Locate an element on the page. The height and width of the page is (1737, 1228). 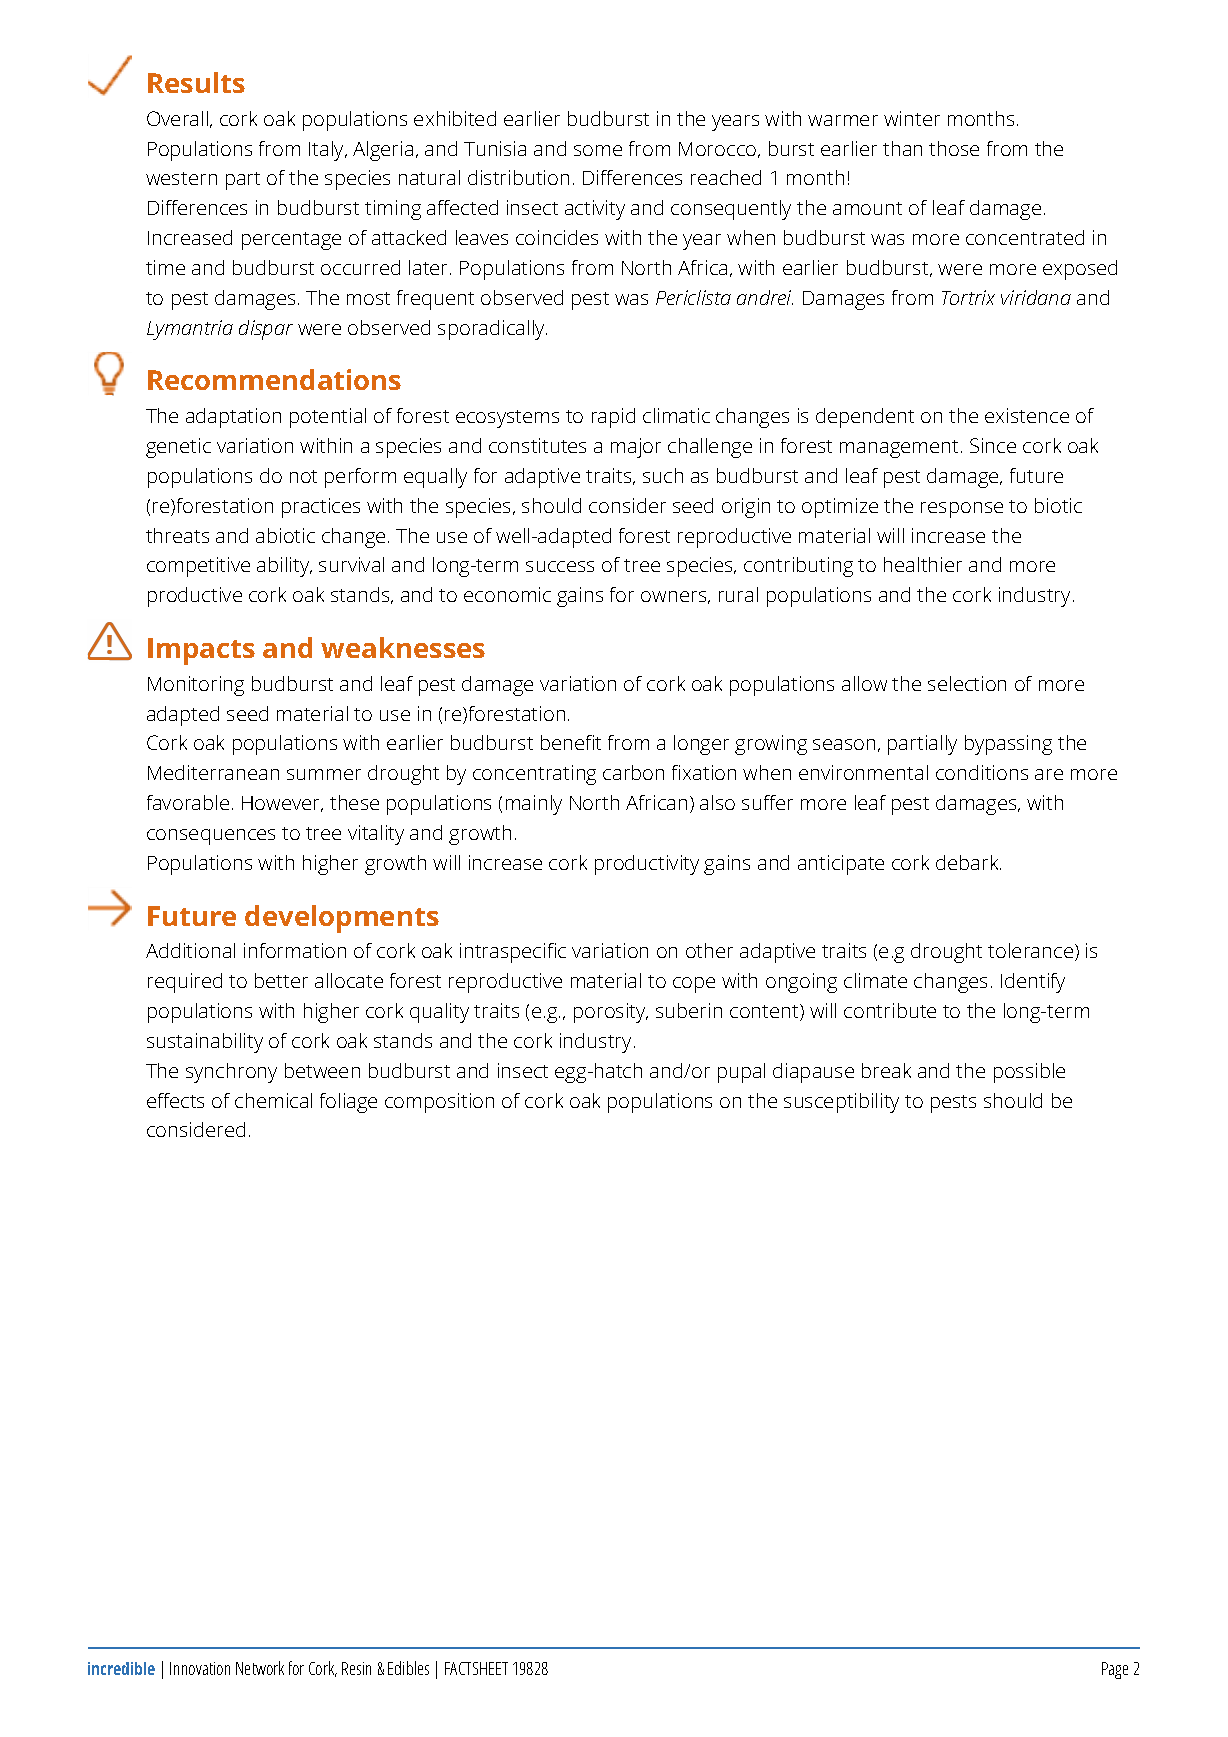
those is located at coordinates (954, 148).
